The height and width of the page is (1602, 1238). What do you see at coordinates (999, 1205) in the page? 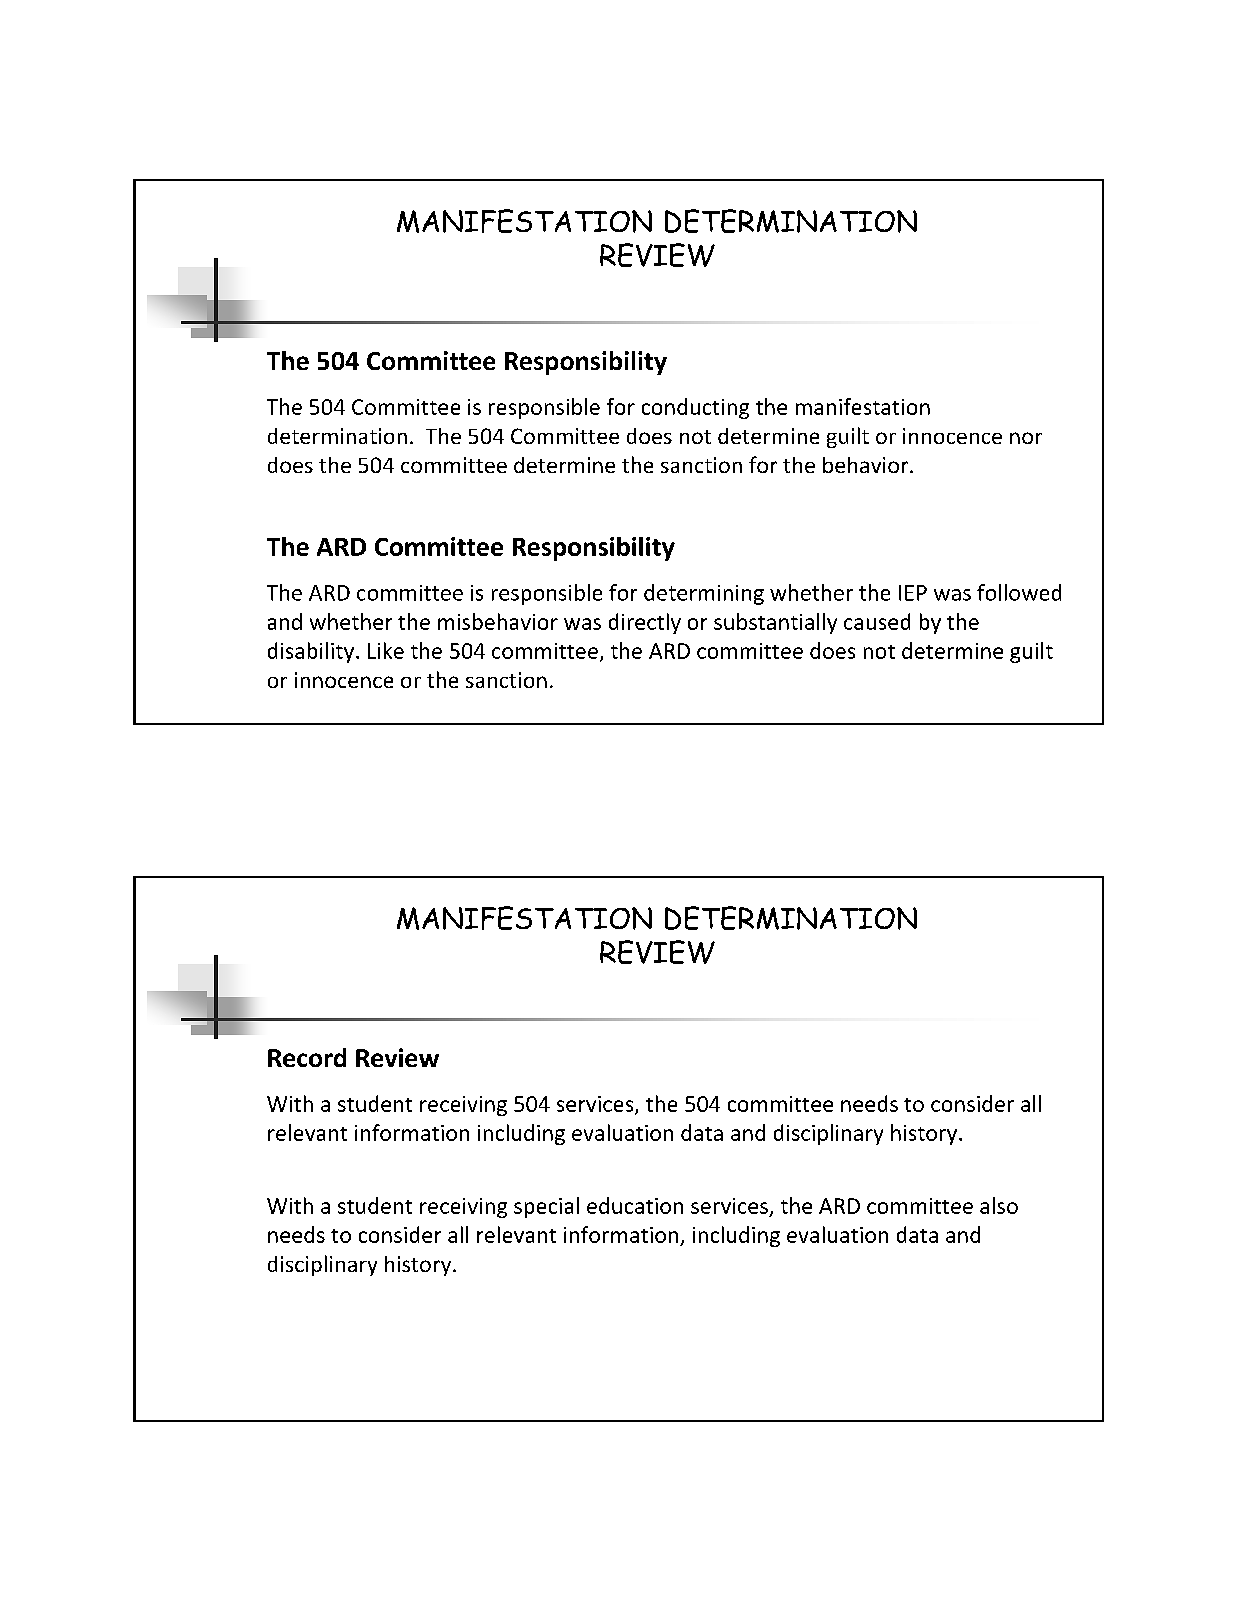
I see `also` at bounding box center [999, 1205].
